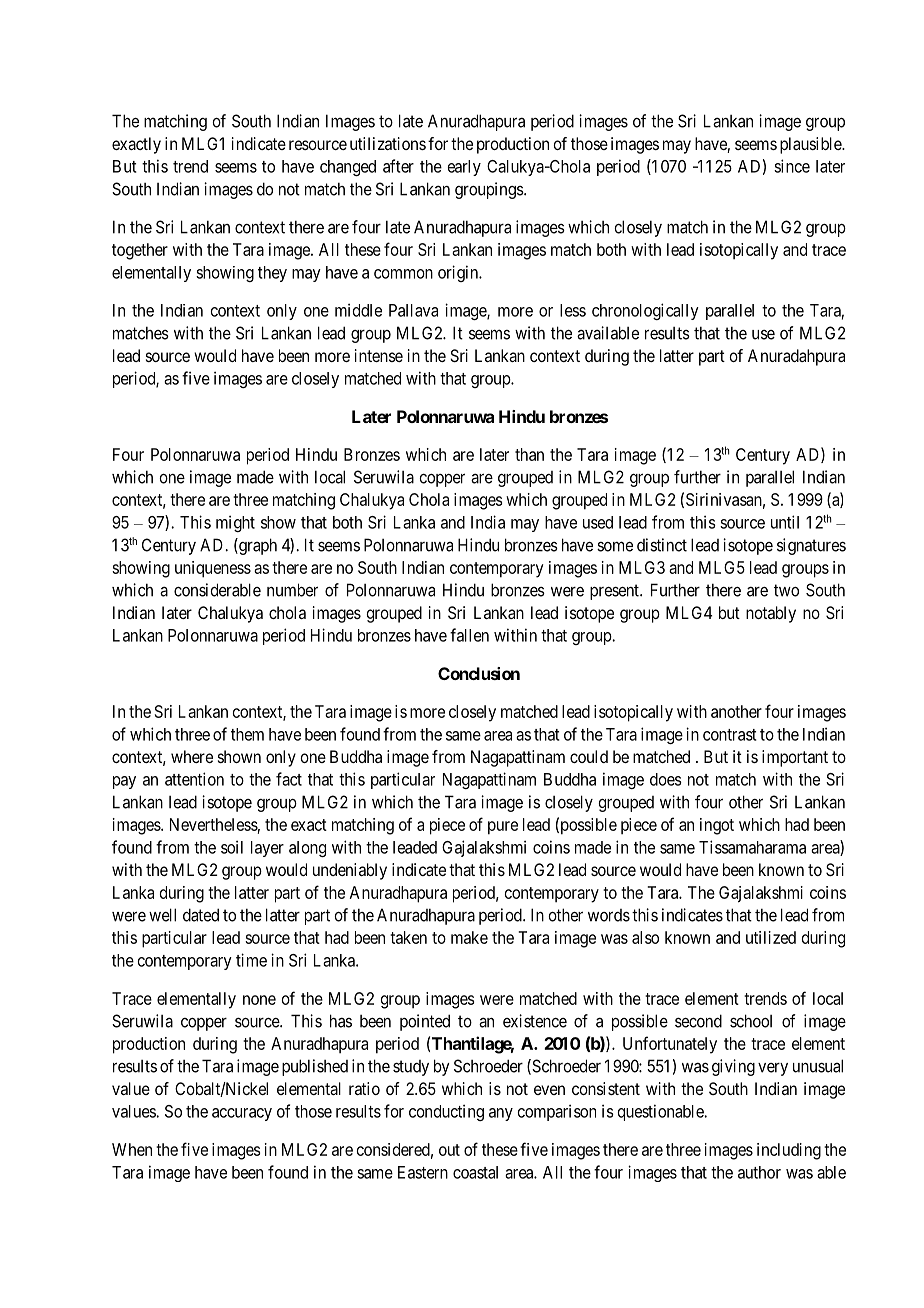  What do you see at coordinates (140, 251) in the screenshot?
I see `together` at bounding box center [140, 251].
